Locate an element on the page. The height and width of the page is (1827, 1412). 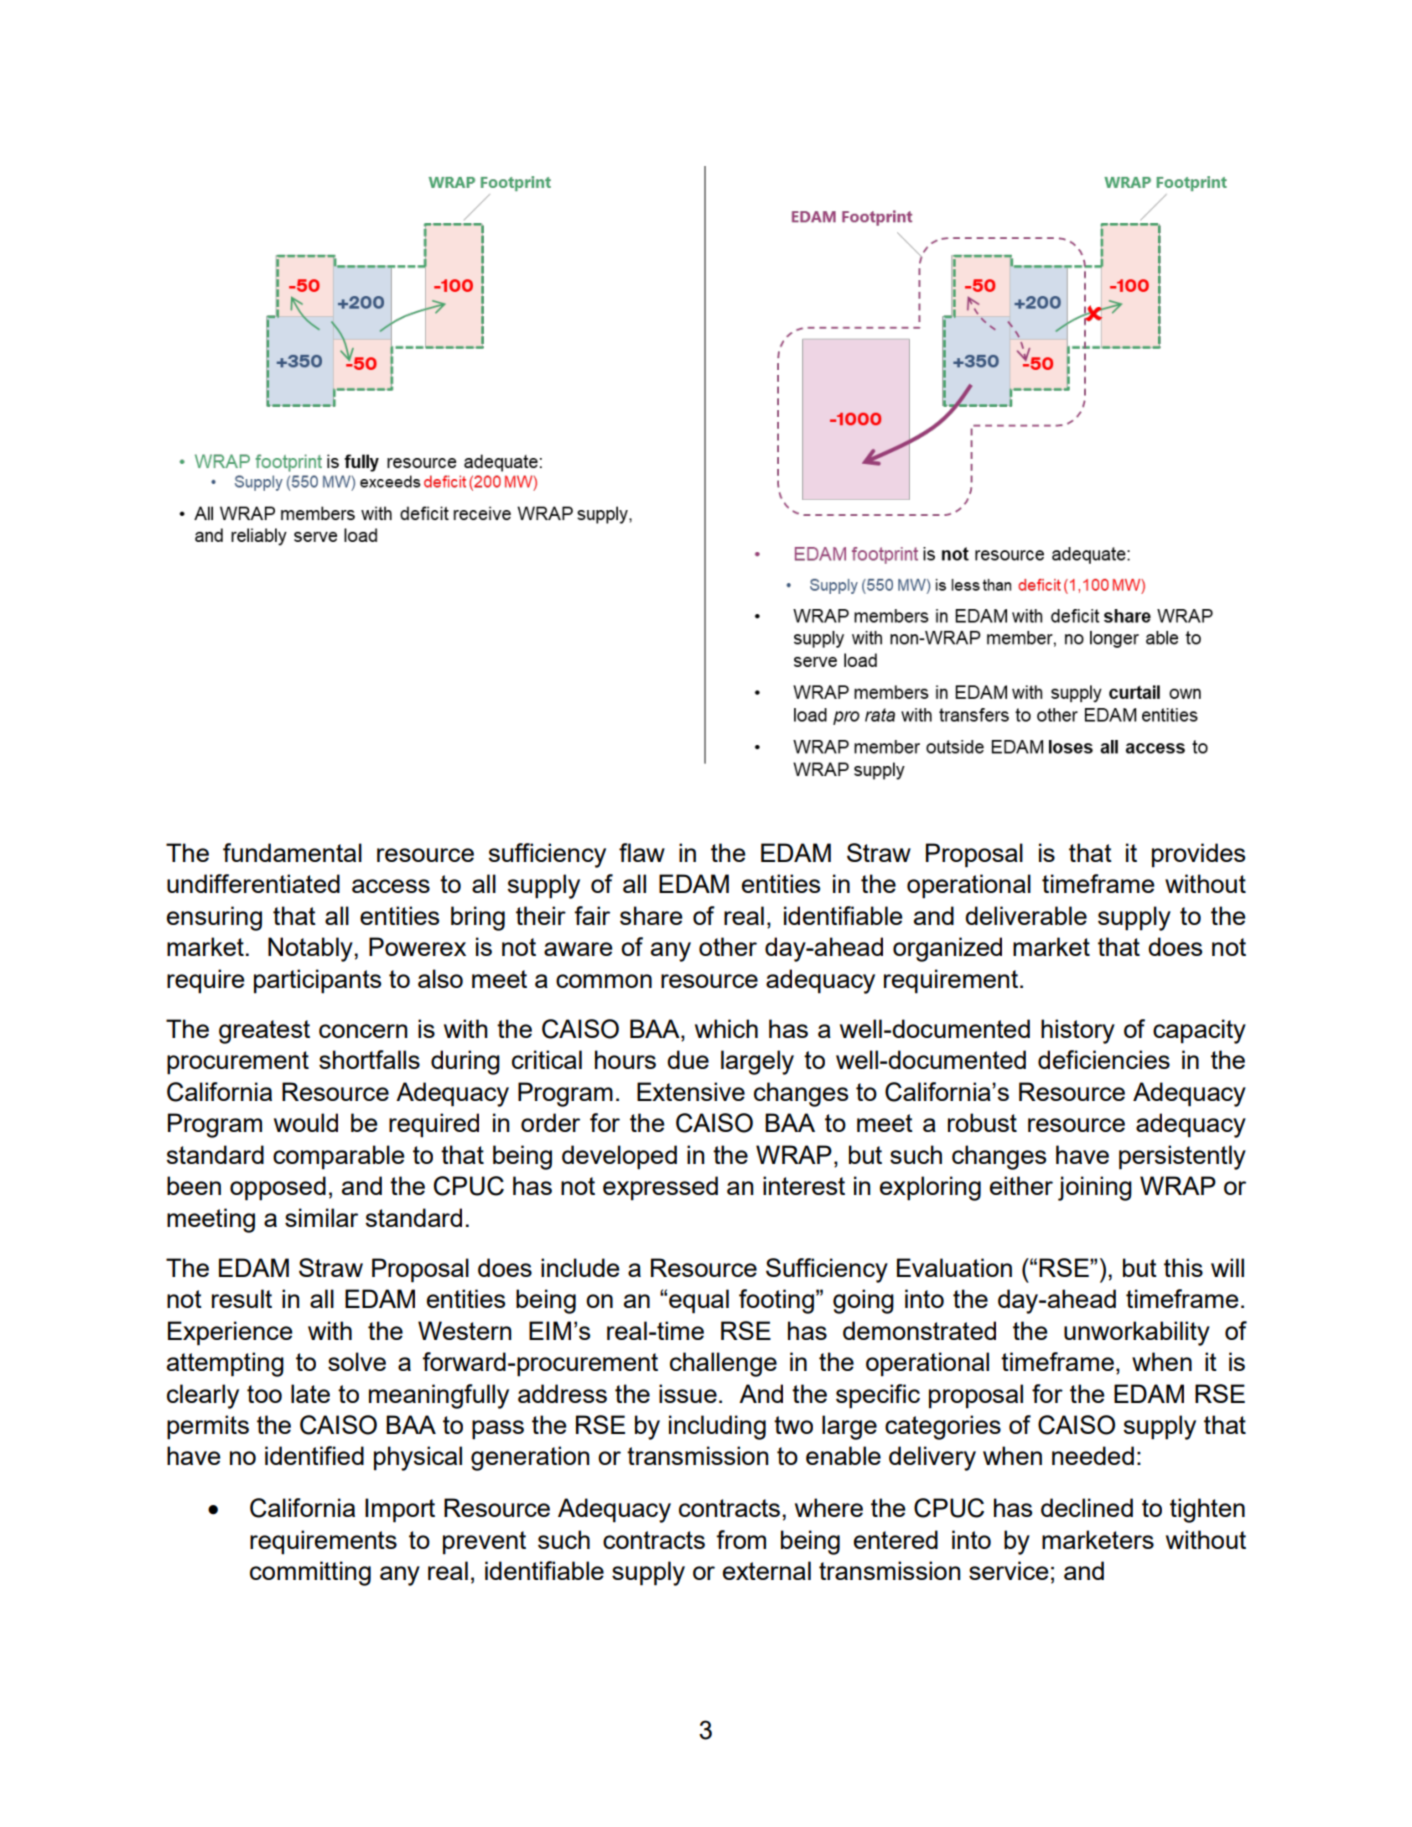
similar is located at coordinates (321, 1217).
